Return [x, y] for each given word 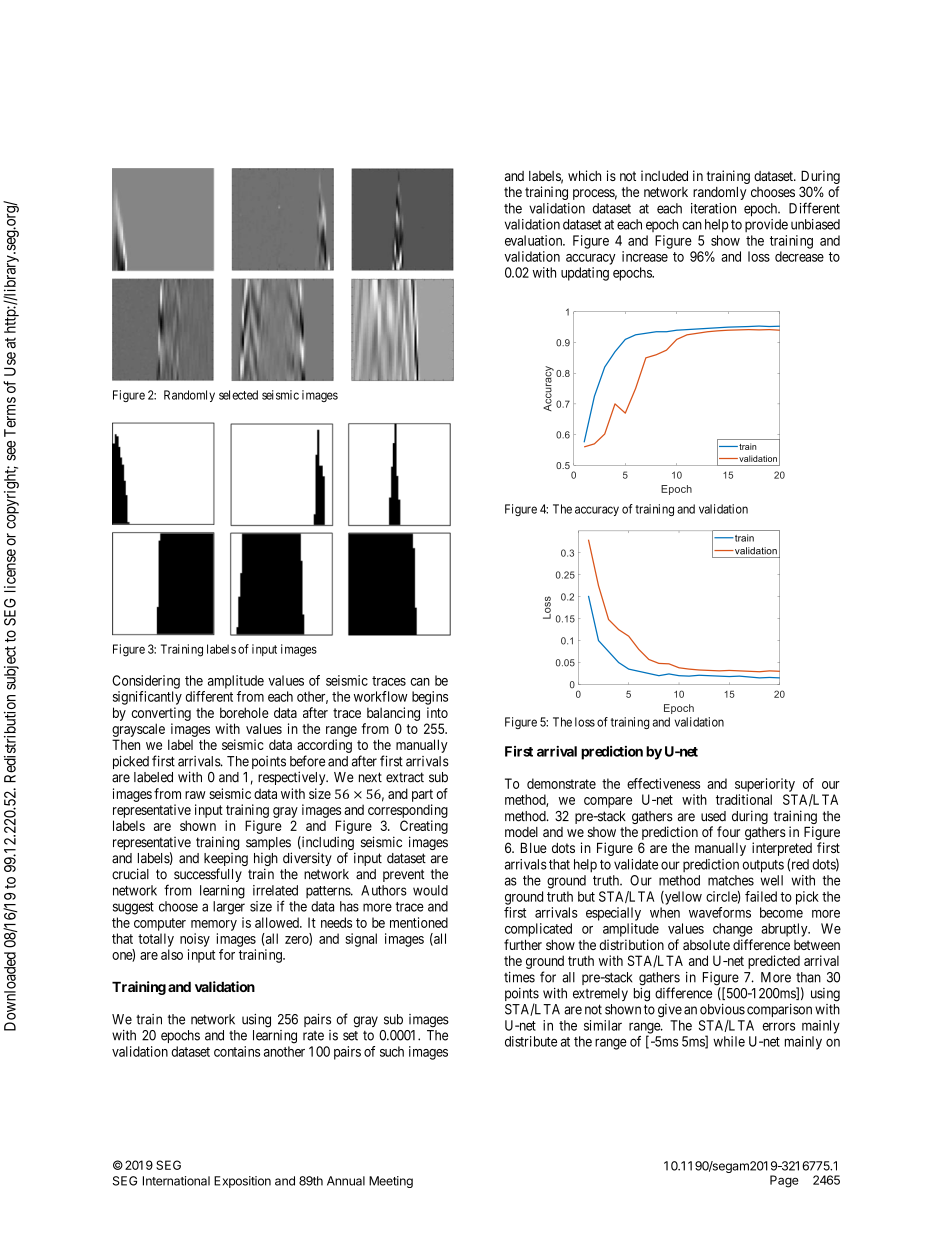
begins [430, 698]
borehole [244, 712]
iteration [713, 208]
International [176, 1181]
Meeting [391, 1182]
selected [238, 395]
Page [784, 1181]
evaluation [535, 240]
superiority [765, 785]
